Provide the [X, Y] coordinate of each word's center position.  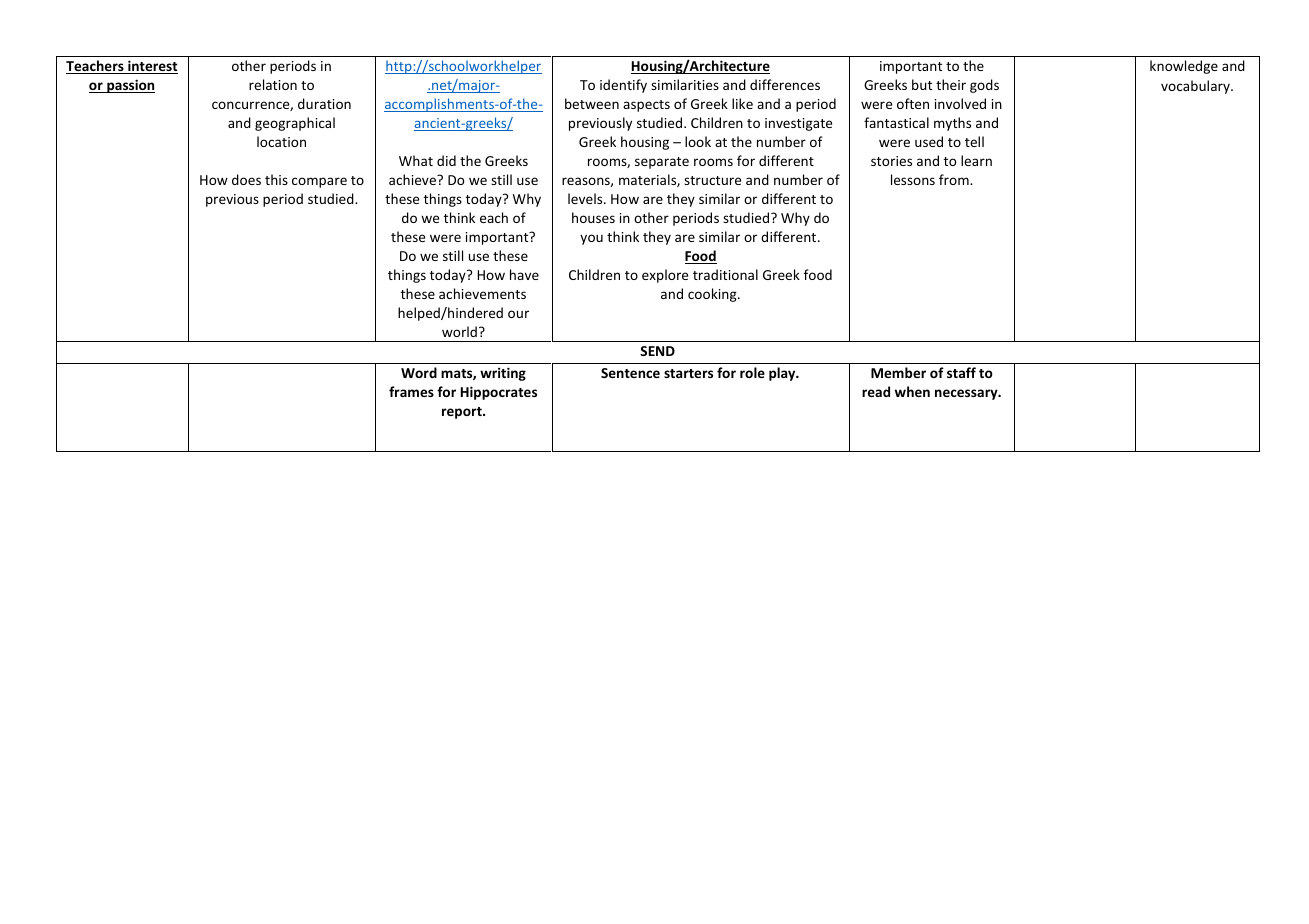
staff [961, 372]
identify [623, 86]
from [955, 179]
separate [662, 163]
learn [976, 160]
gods [984, 86]
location [281, 141]
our [518, 314]
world [459, 331]
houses [593, 217]
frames [411, 391]
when [912, 391]
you [591, 239]
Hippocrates [499, 393]
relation [273, 84]
